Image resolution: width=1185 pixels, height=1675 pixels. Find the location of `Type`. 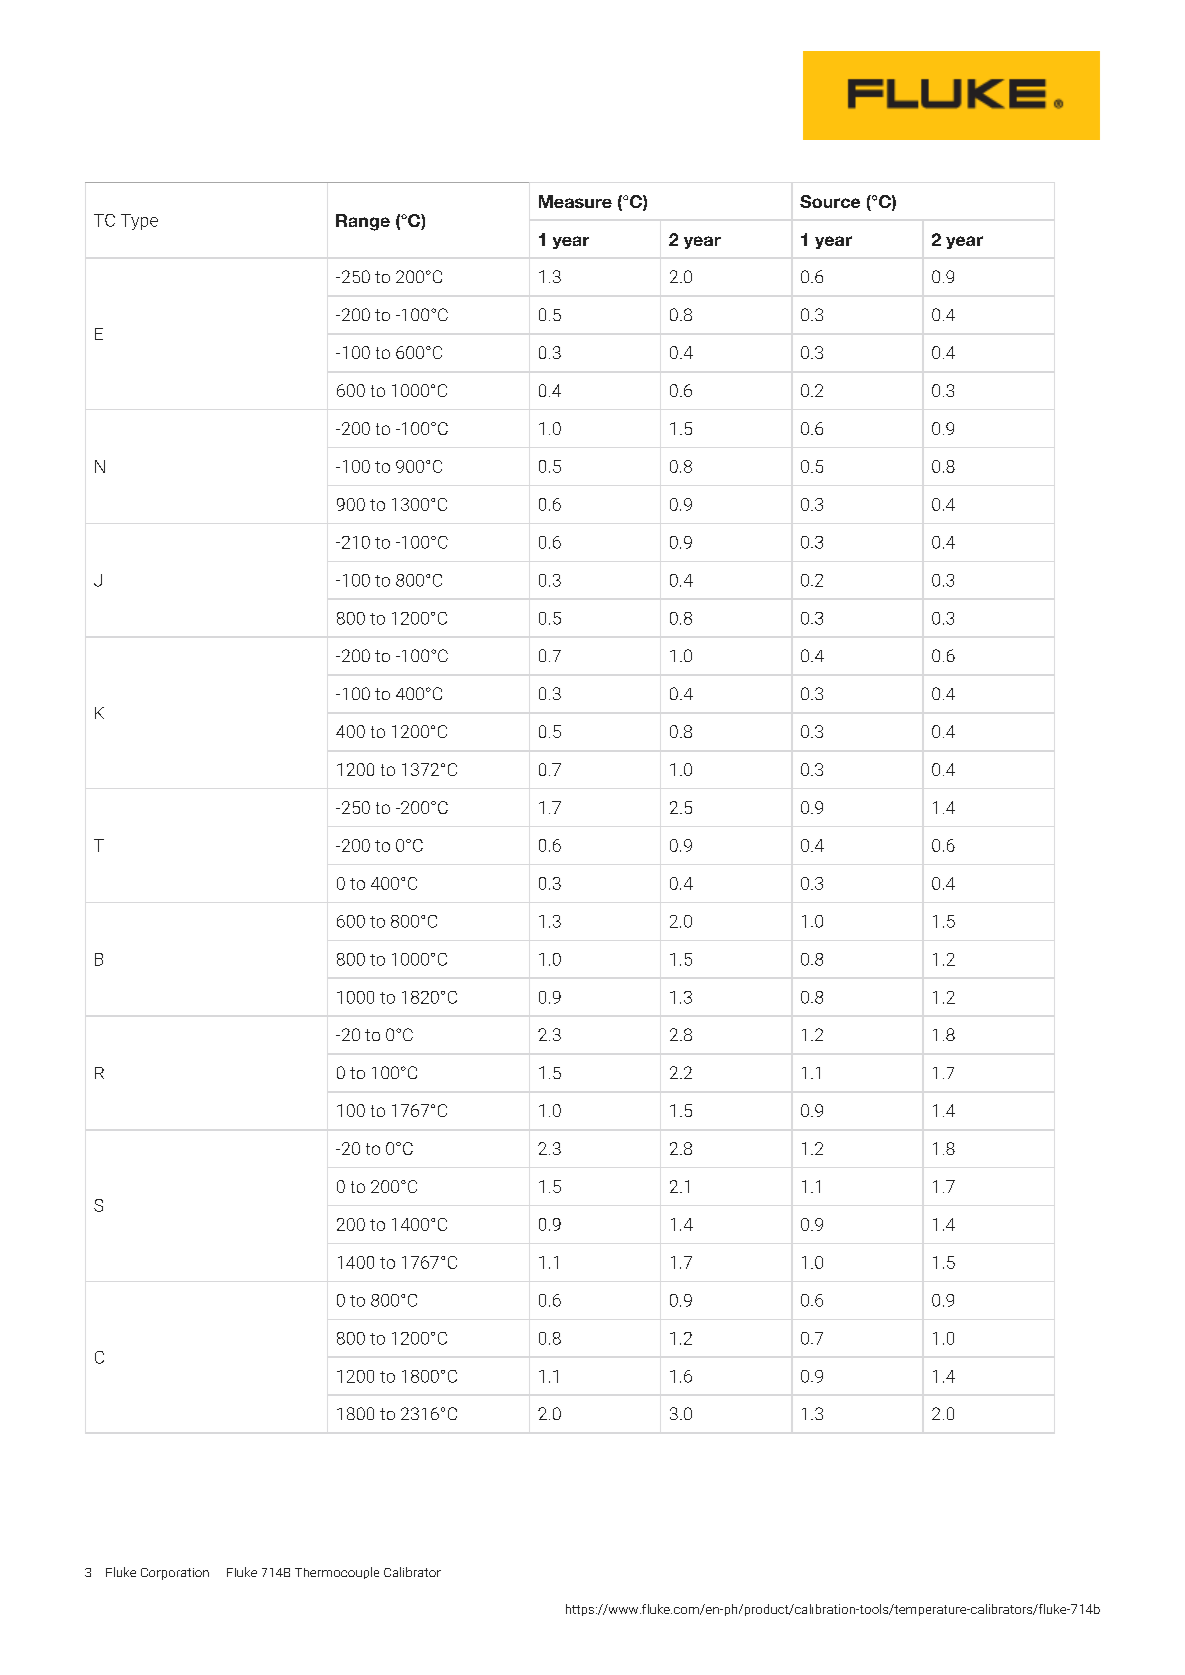

Type is located at coordinates (139, 222).
